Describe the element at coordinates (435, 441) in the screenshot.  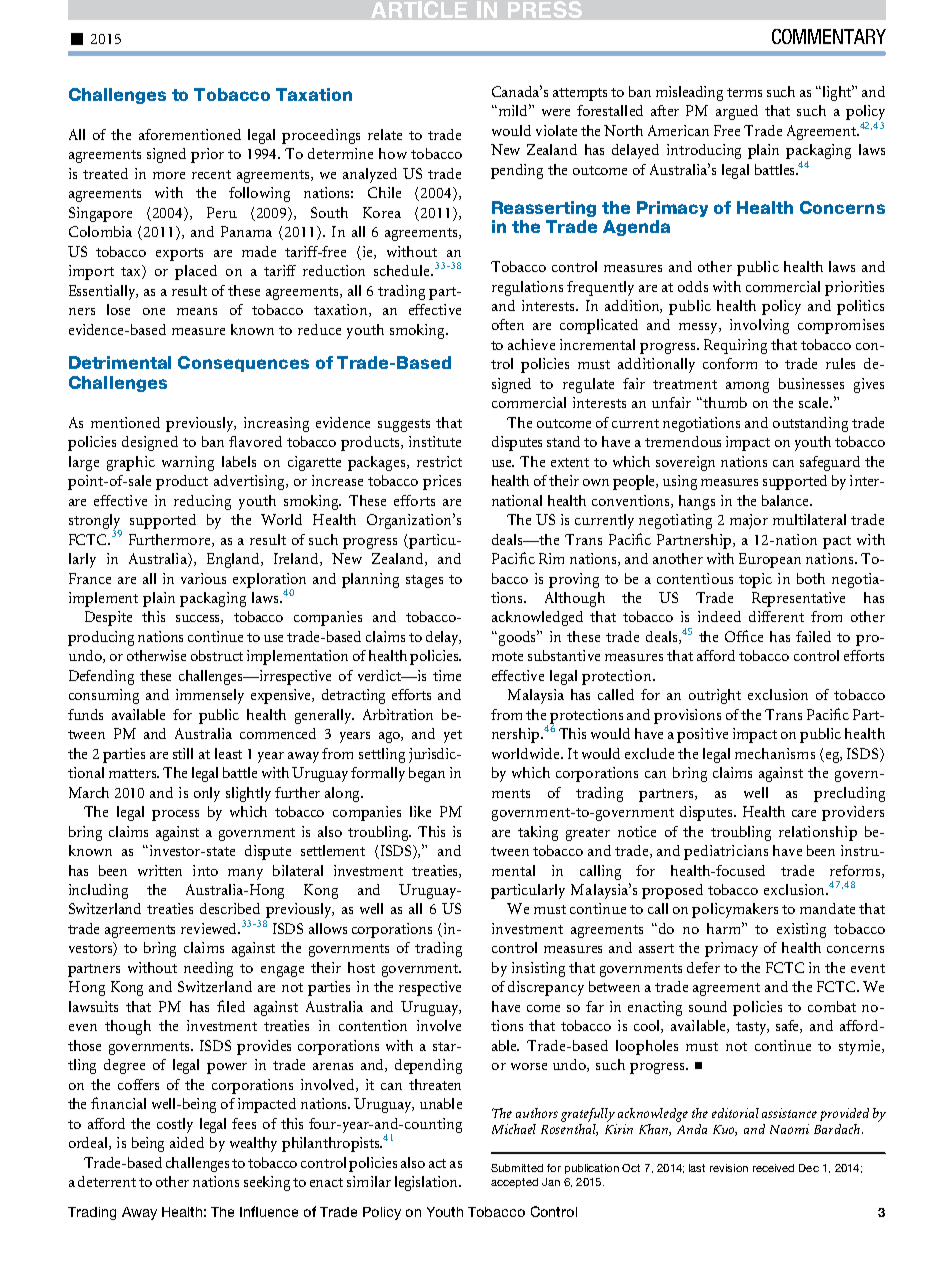
I see `institute` at that location.
